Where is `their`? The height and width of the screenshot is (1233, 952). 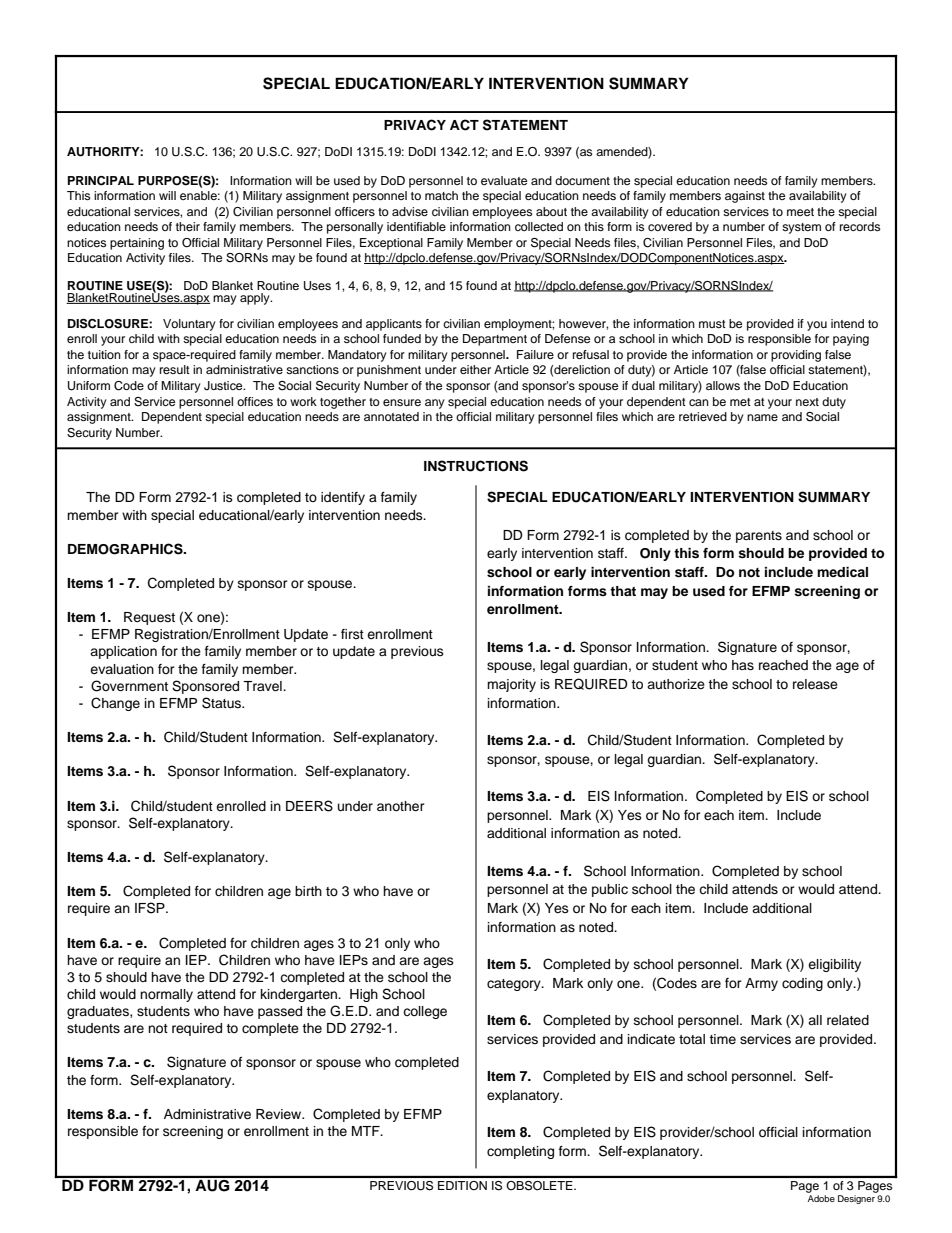
their is located at coordinates (188, 226).
